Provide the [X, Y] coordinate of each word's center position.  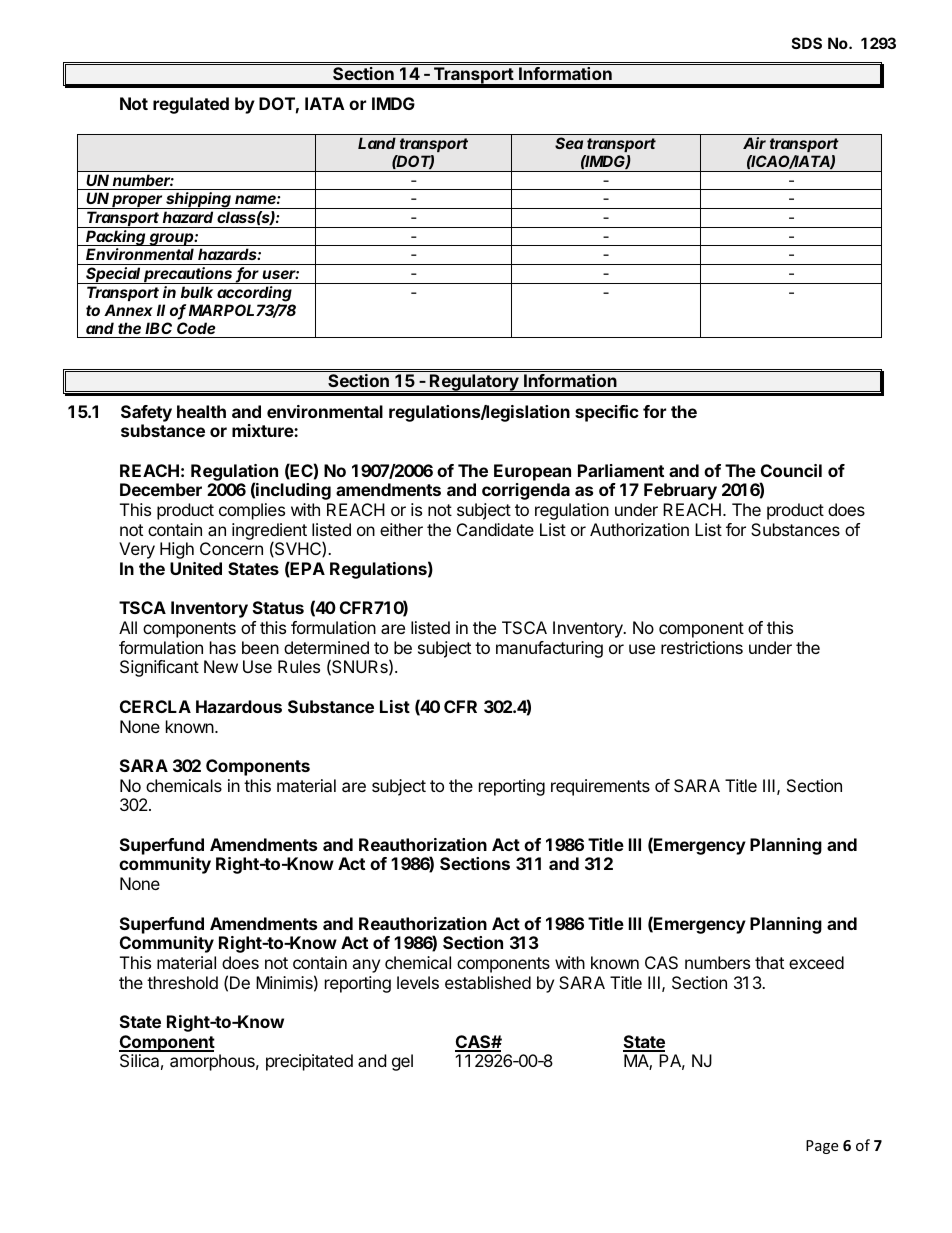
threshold [182, 982]
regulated [191, 105]
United [196, 568]
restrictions [702, 647]
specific [607, 413]
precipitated [309, 1062]
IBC [158, 328]
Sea [569, 143]
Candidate [495, 529]
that [769, 962]
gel [402, 1062]
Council [791, 470]
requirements [600, 787]
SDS [807, 43]
